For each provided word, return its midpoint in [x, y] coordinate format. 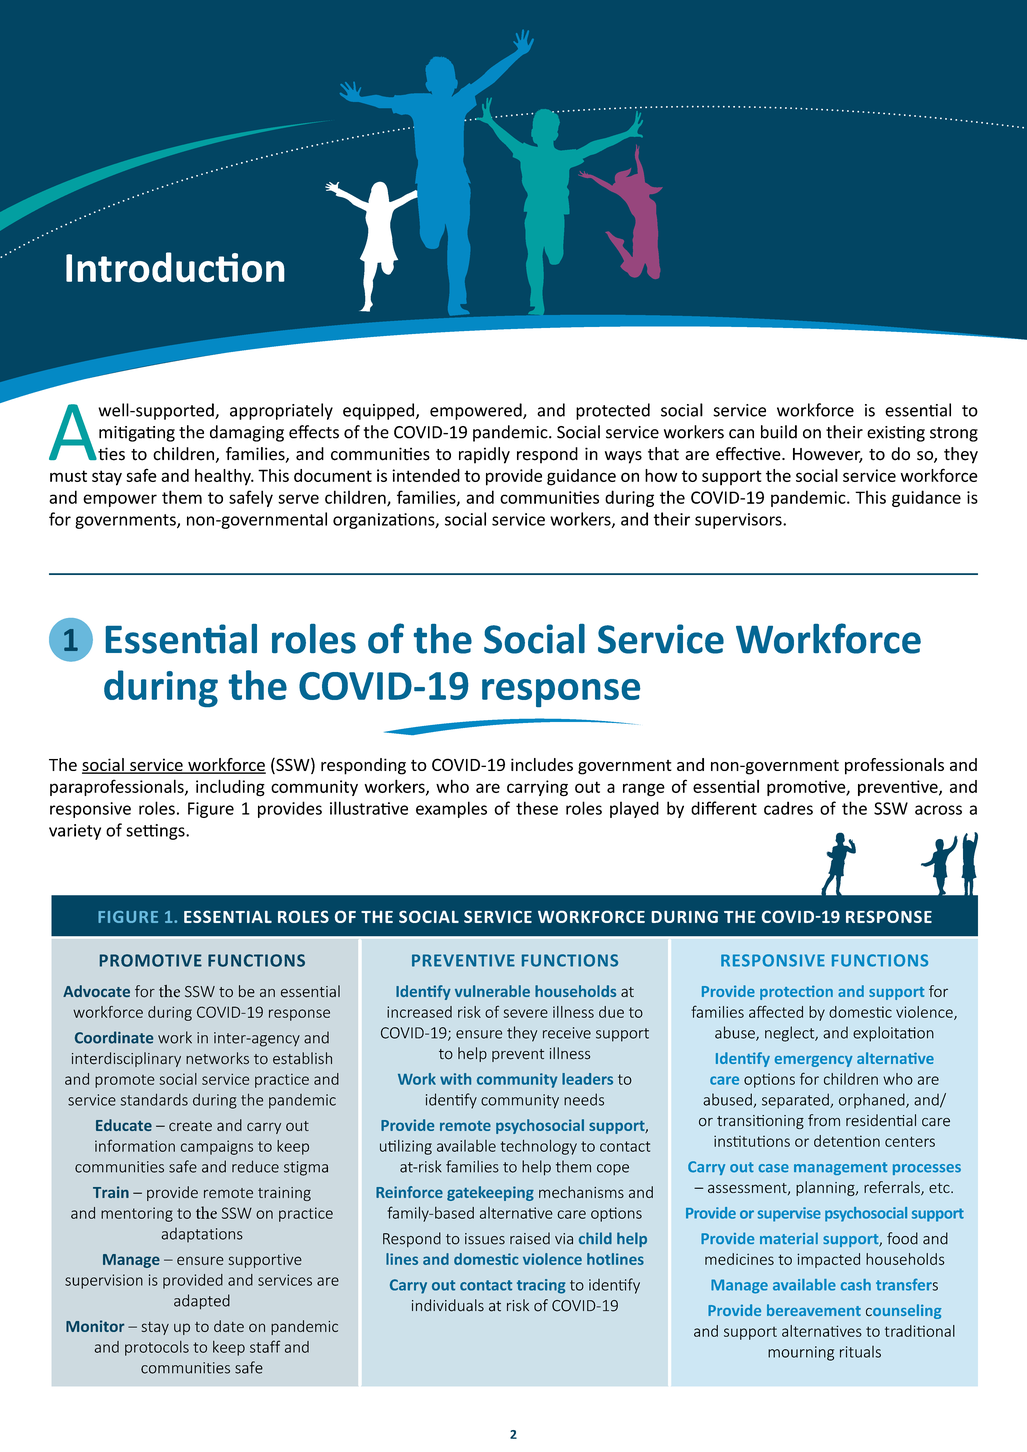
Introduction [175, 267]
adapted [202, 1301]
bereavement [814, 1310]
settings [156, 832]
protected [613, 411]
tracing [541, 1286]
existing [896, 434]
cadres [788, 808]
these [537, 808]
